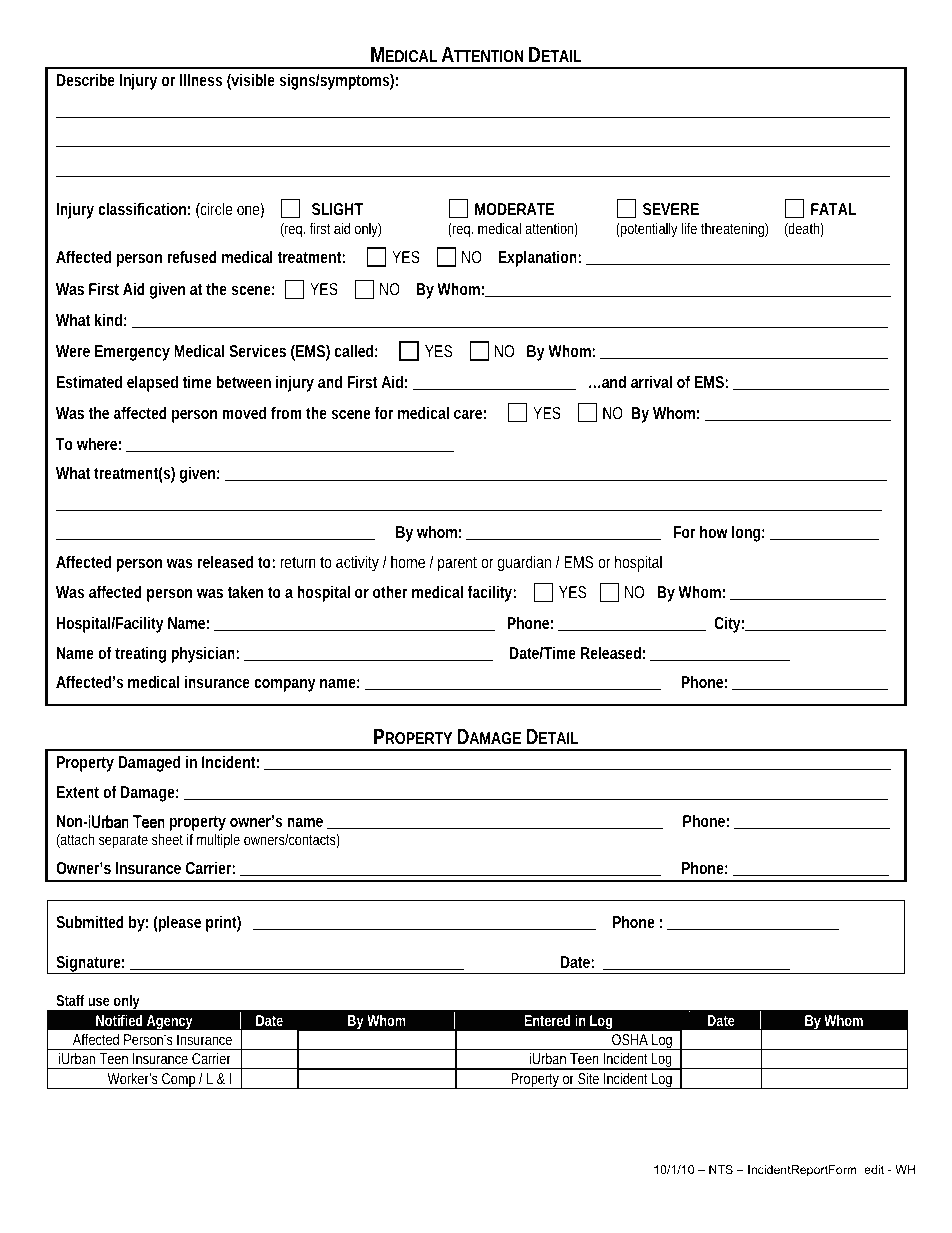 This screenshot has height=1233, width=952. What do you see at coordinates (514, 209) in the screenshot?
I see `MODERATE` at bounding box center [514, 209].
